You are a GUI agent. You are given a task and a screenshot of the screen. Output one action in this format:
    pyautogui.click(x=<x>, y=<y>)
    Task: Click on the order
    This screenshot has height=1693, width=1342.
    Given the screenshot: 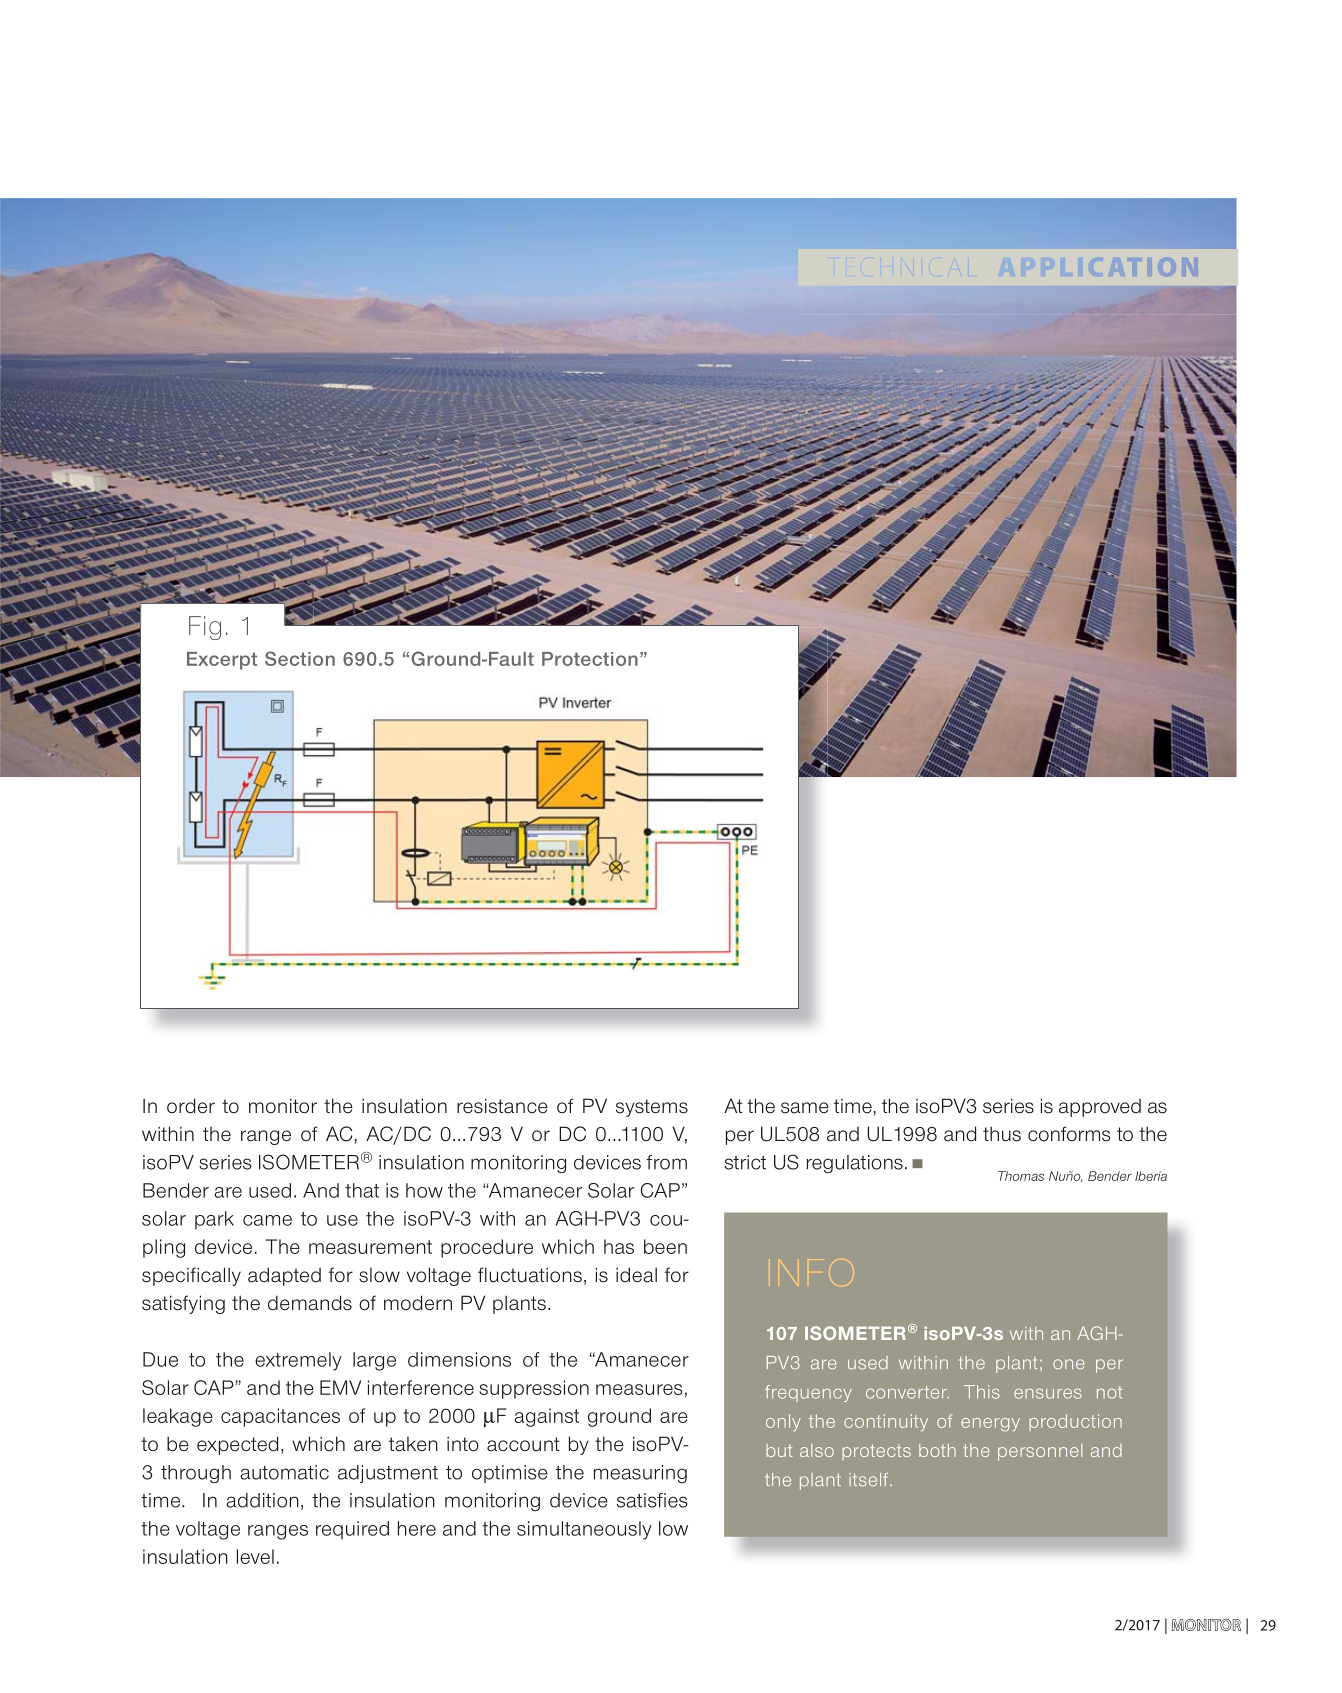 What is the action you would take?
    pyautogui.click(x=191, y=1106)
